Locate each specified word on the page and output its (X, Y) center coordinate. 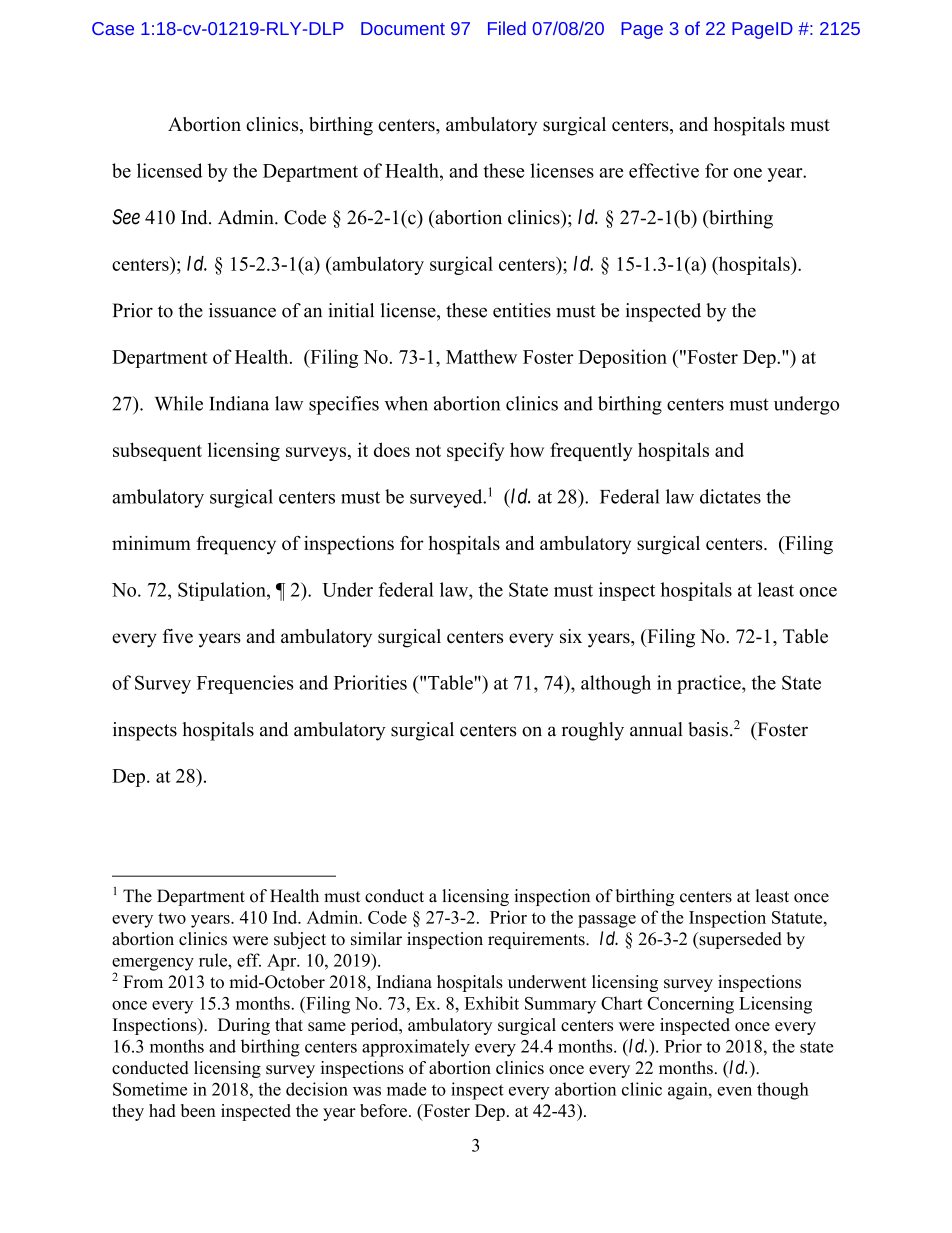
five (178, 636)
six (571, 636)
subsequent (157, 451)
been (198, 1110)
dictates (730, 496)
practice (710, 684)
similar (376, 939)
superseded (739, 940)
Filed (507, 28)
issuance (242, 310)
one (748, 173)
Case (113, 28)
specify (475, 451)
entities (522, 310)
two (172, 918)
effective (664, 170)
